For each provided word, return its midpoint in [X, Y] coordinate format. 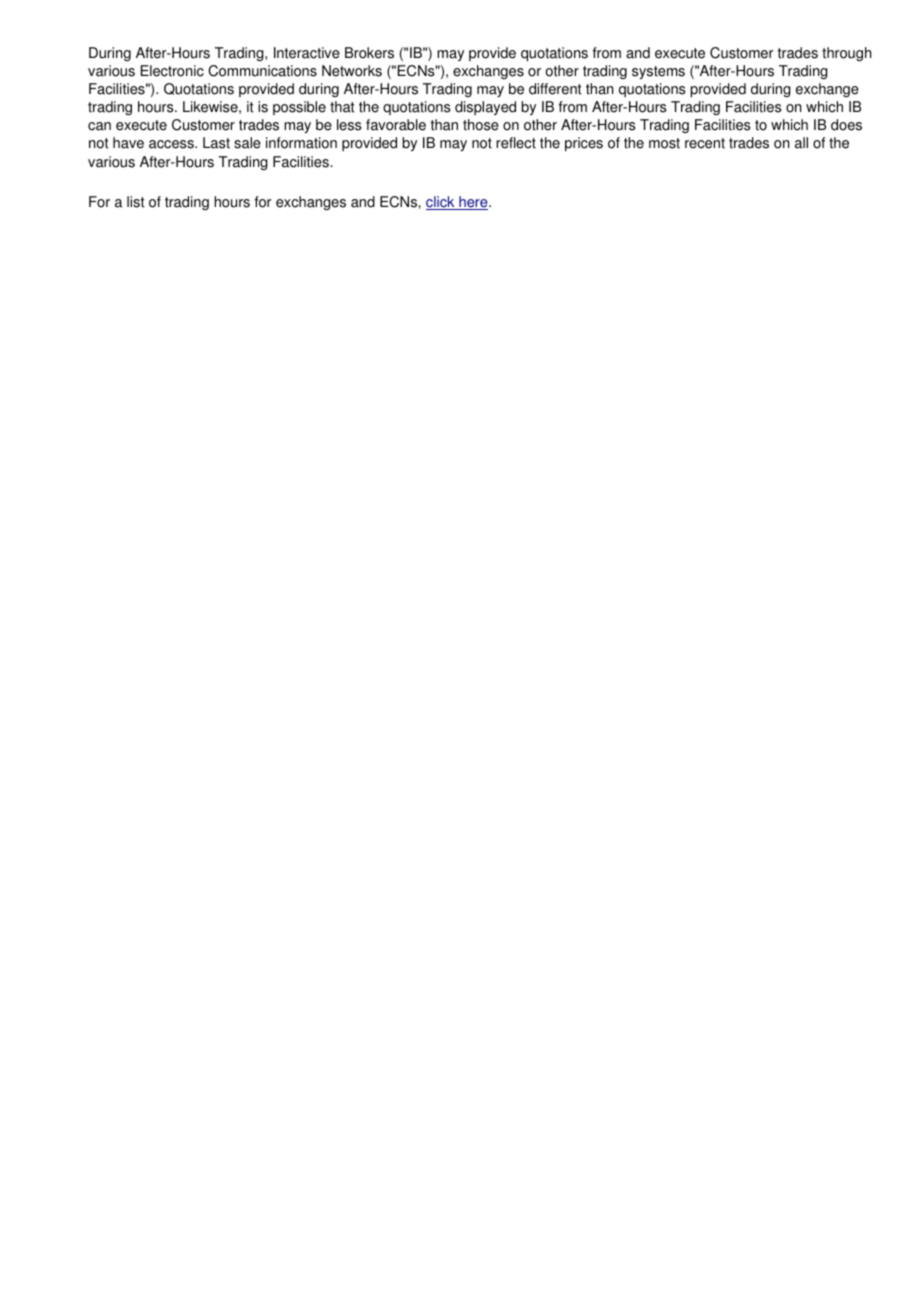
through [846, 54]
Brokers [369, 53]
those [481, 125]
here [473, 203]
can [99, 126]
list [136, 202]
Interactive [307, 53]
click [441, 203]
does [846, 125]
